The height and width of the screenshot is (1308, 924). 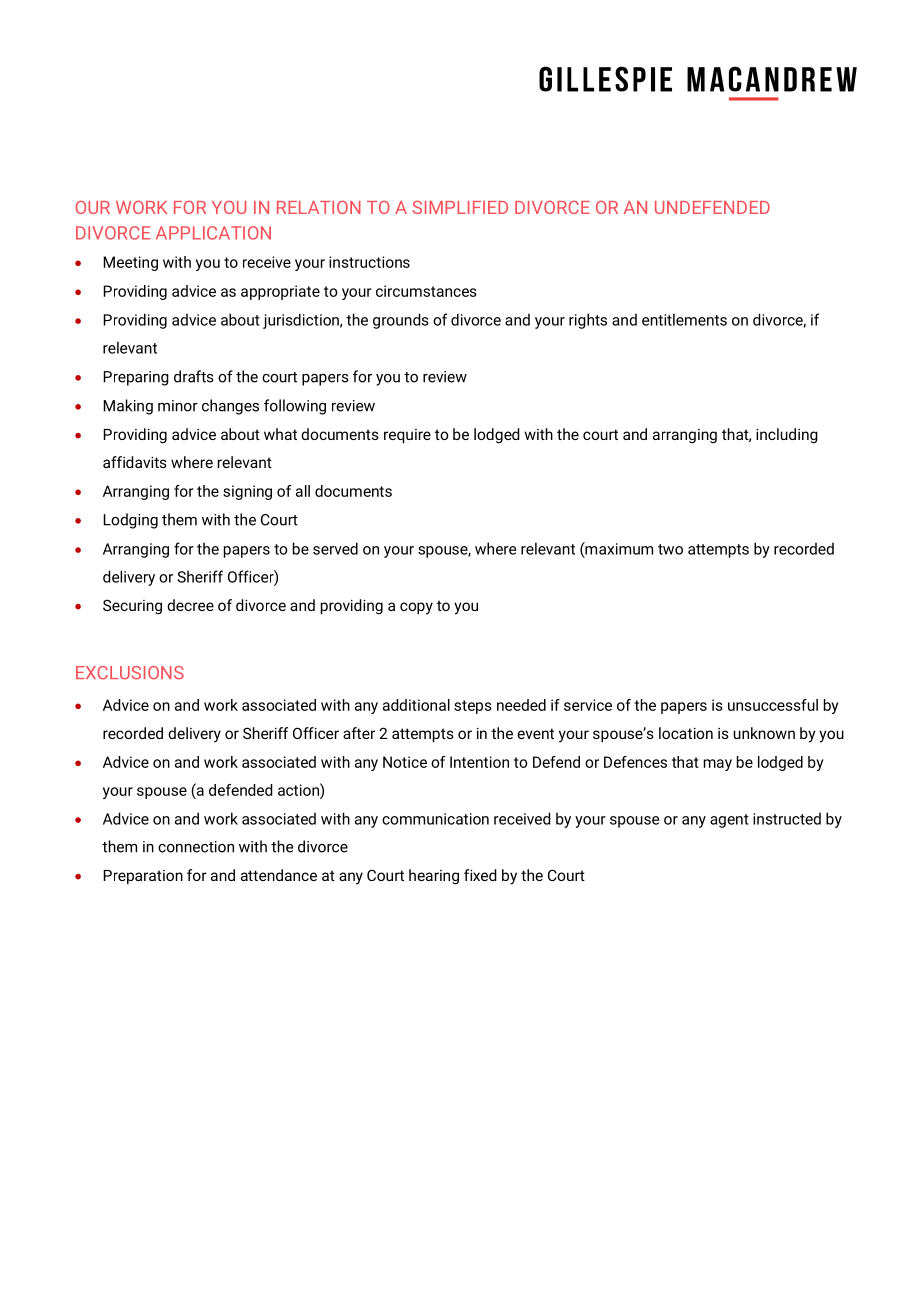 What do you see at coordinates (684, 319) in the screenshot?
I see `entitlements` at bounding box center [684, 319].
